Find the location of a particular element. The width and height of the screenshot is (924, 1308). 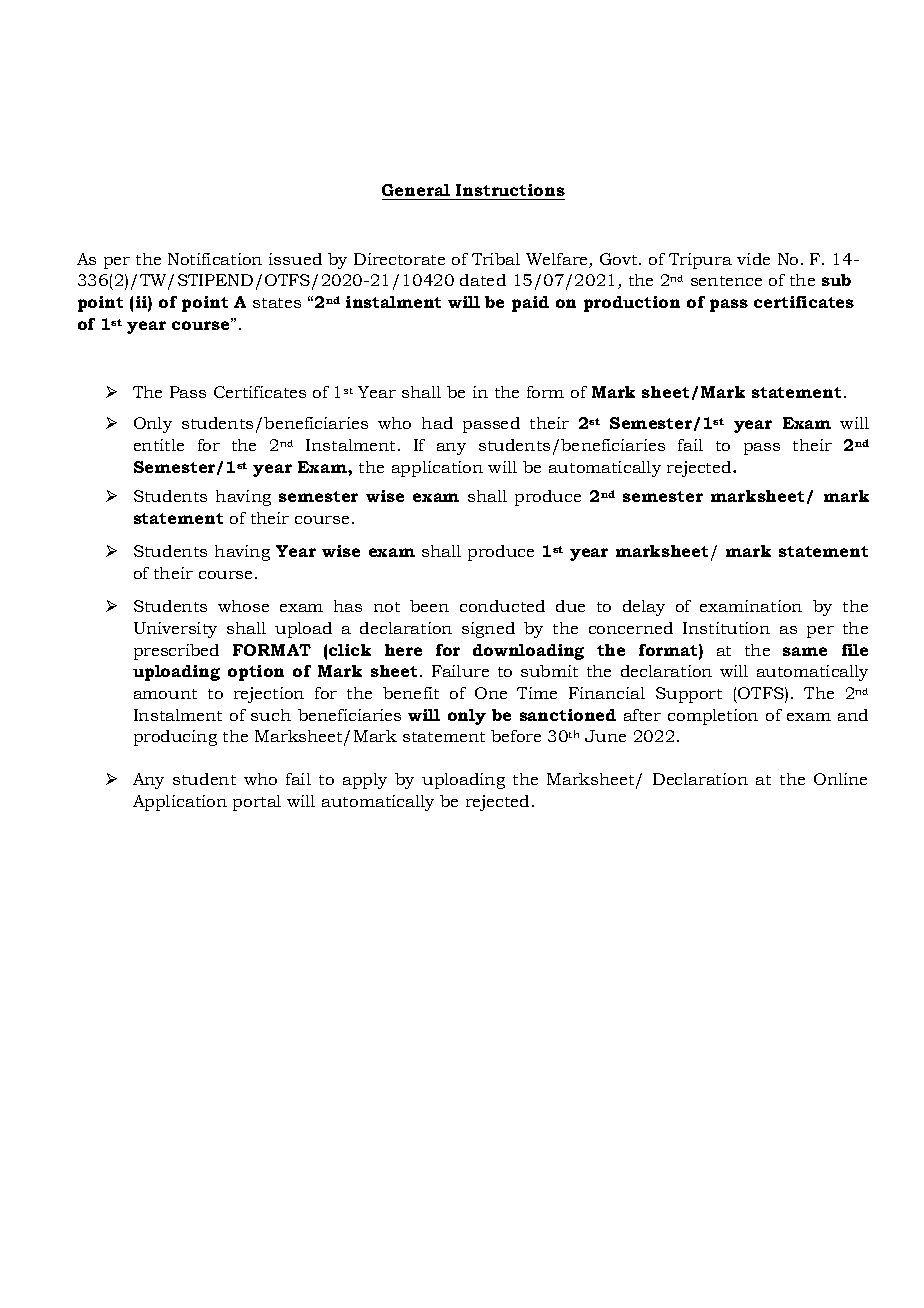

production is located at coordinates (632, 304).
